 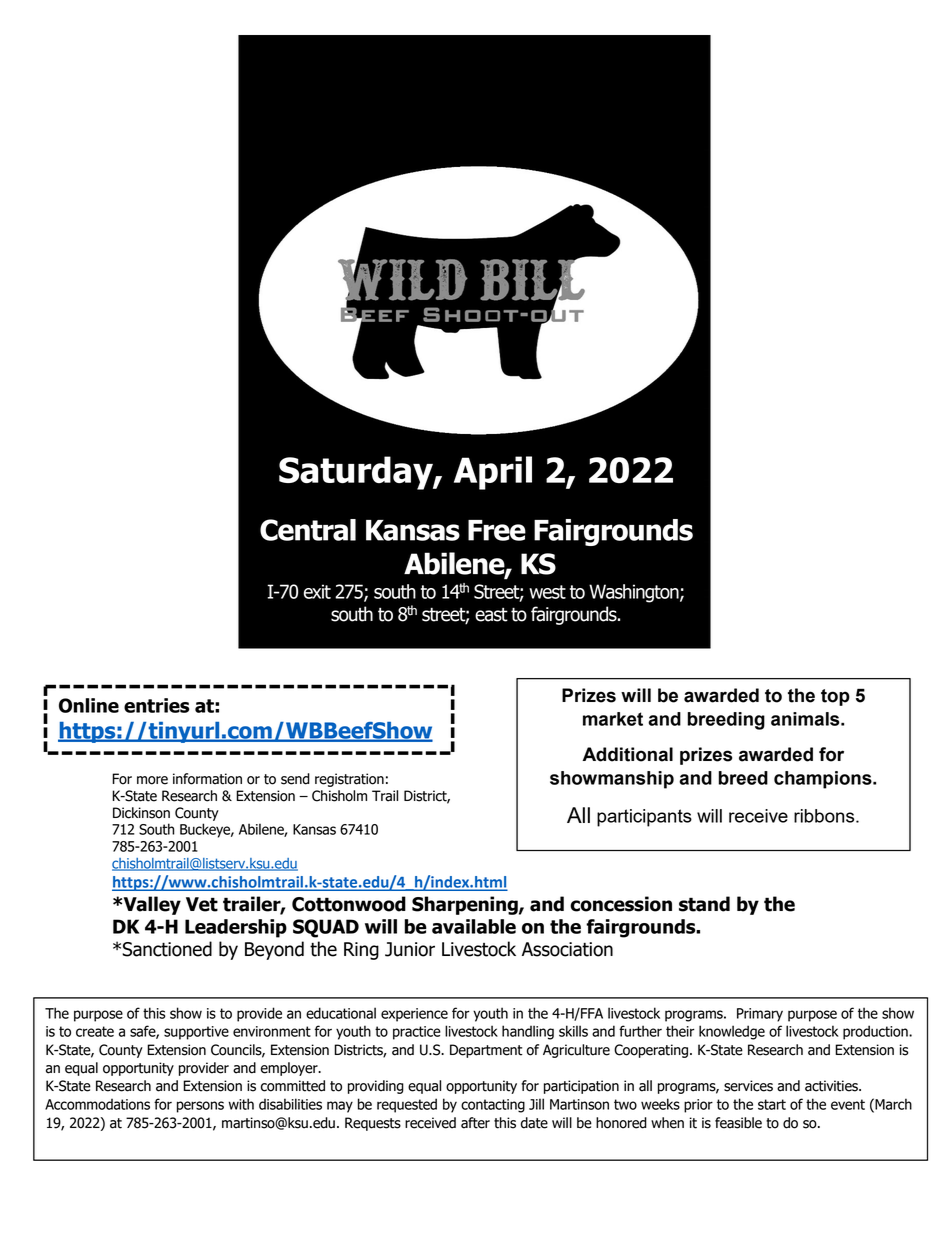 What do you see at coordinates (207, 779) in the image?
I see `information` at bounding box center [207, 779].
